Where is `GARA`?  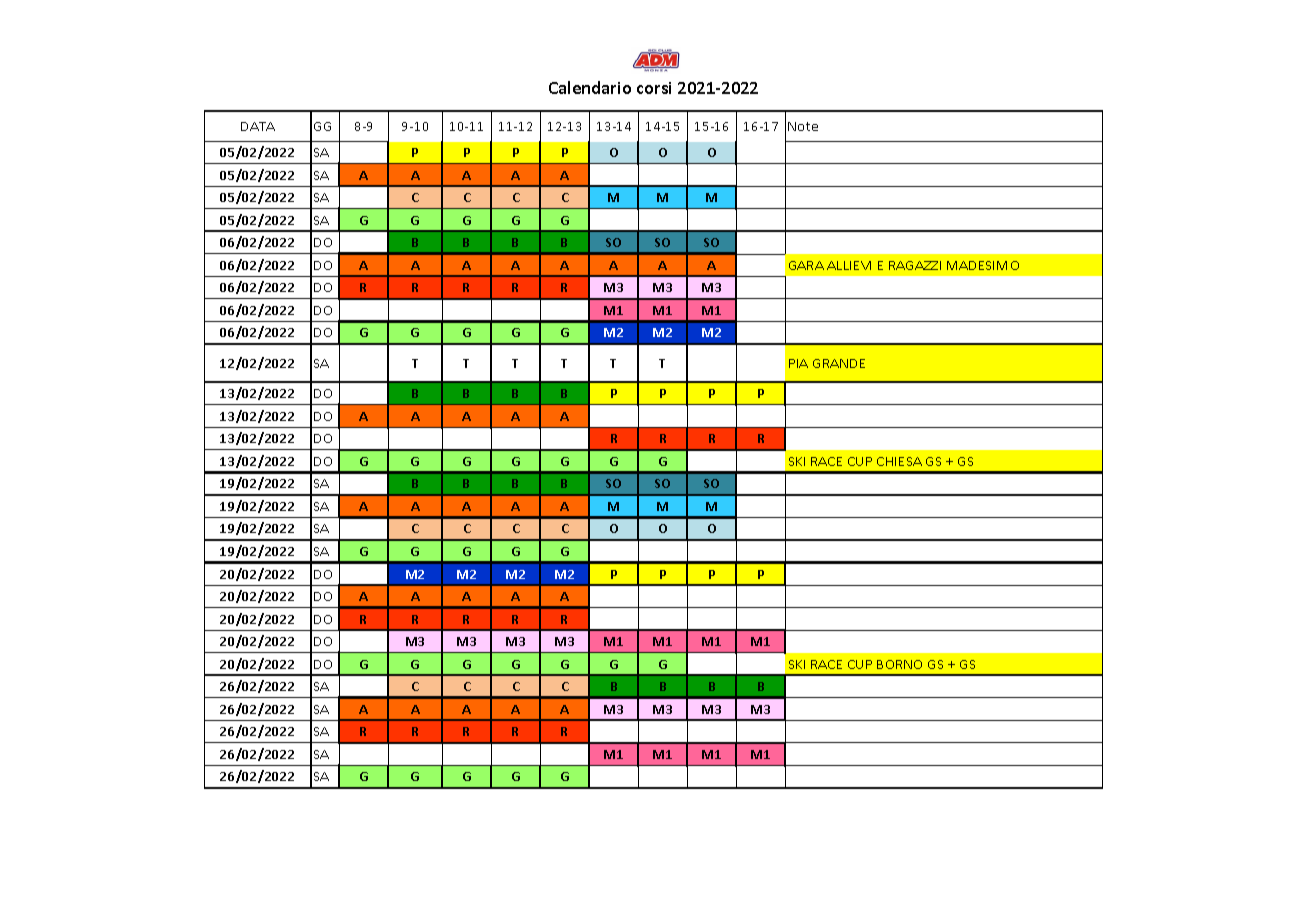
GARA is located at coordinates (806, 265).
